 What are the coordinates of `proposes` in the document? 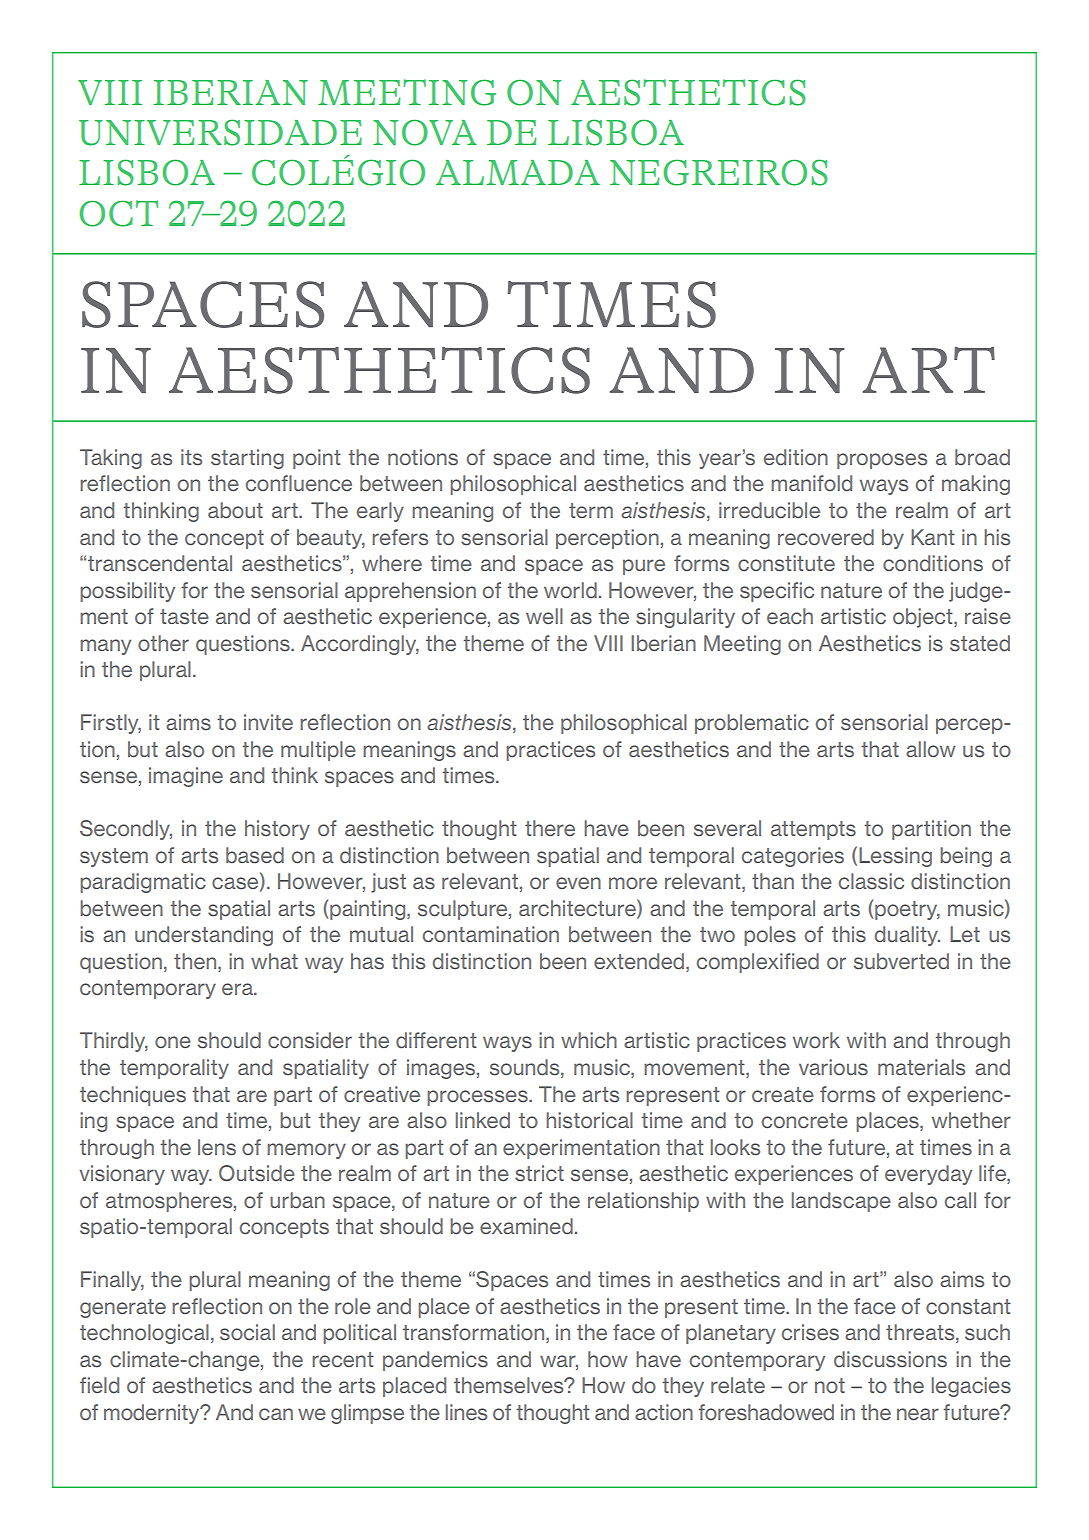 It's located at (882, 461).
